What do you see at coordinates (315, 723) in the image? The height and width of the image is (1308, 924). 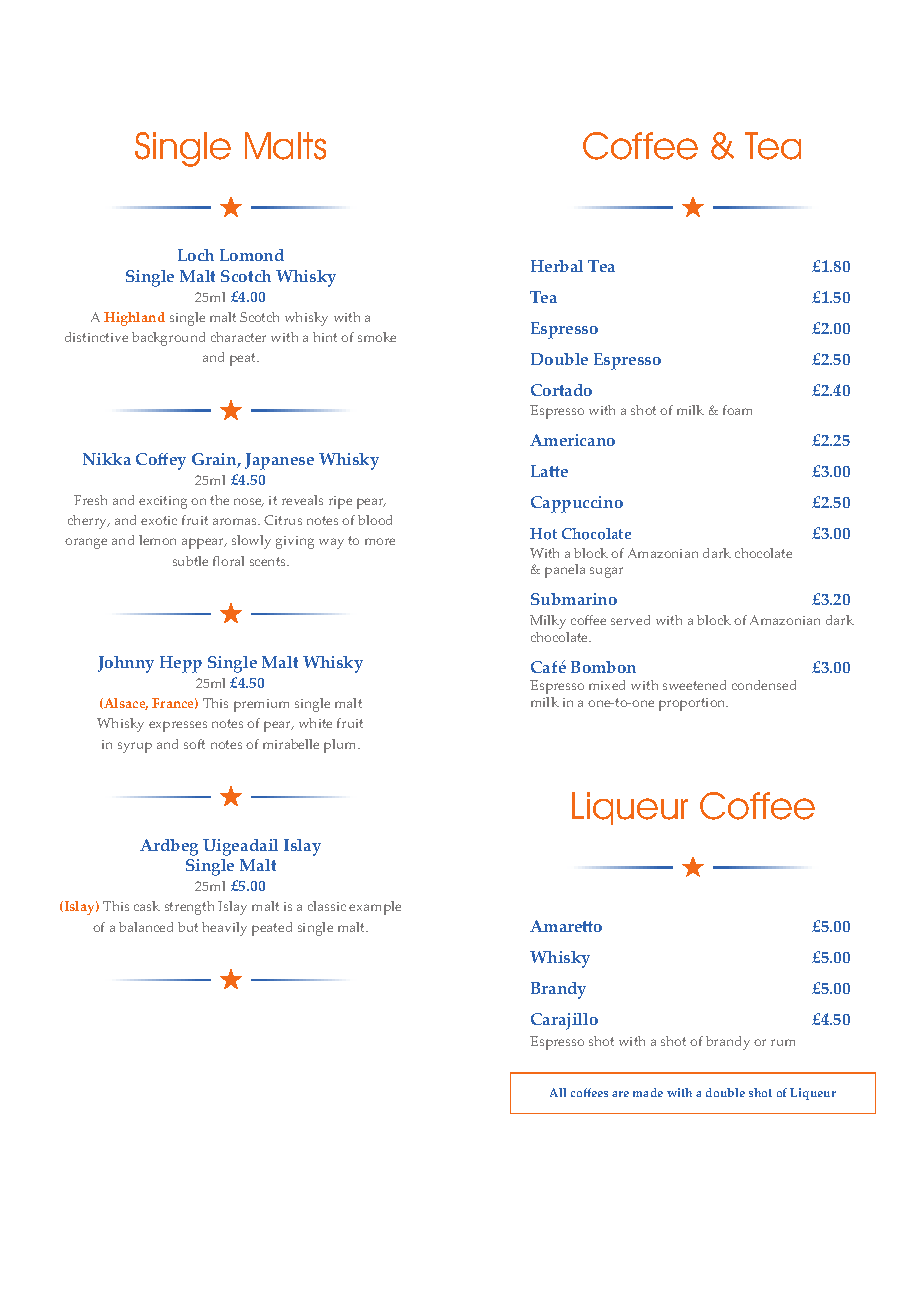 I see `white` at bounding box center [315, 723].
